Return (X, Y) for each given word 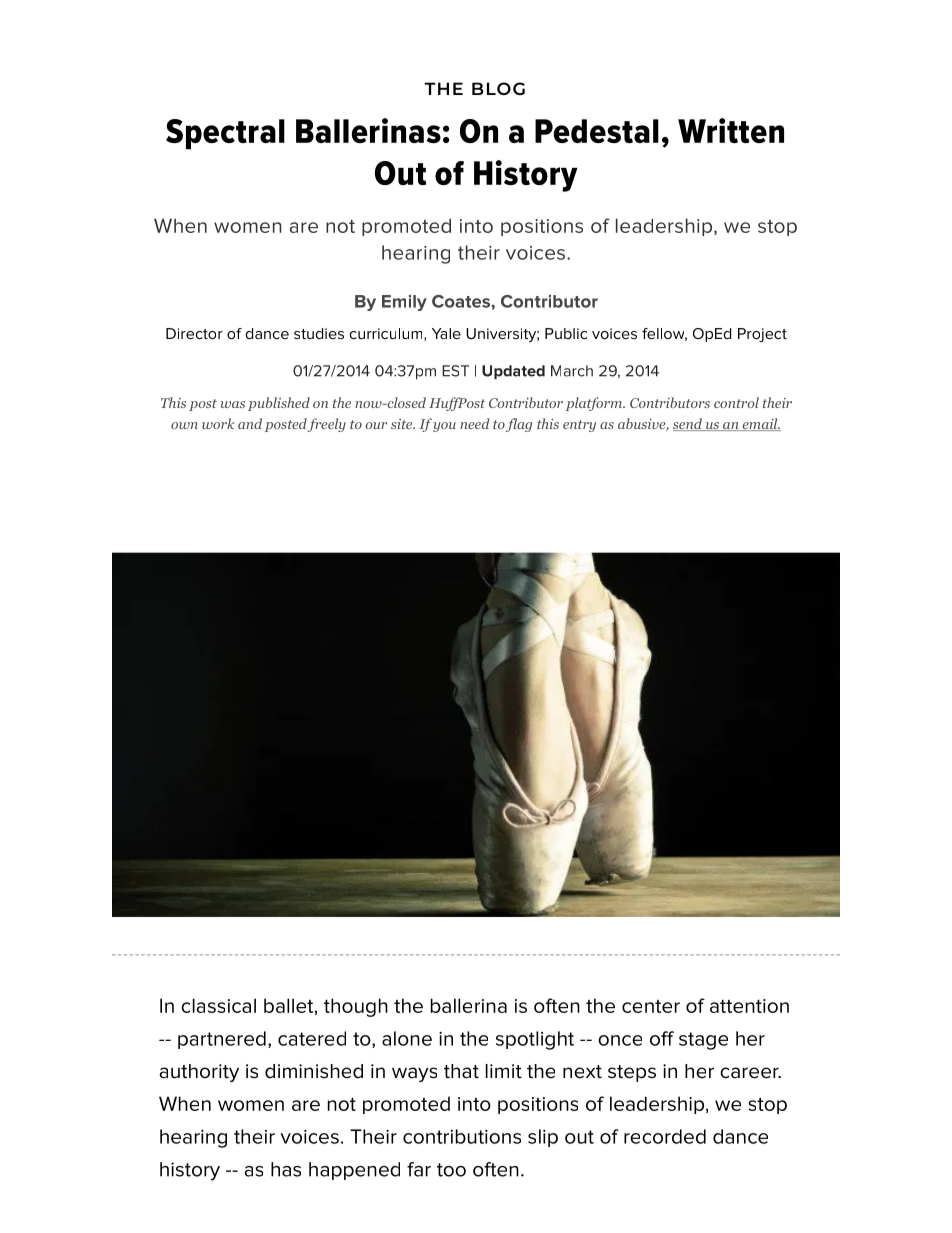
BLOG (498, 88)
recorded (665, 1136)
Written (731, 130)
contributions (462, 1136)
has (286, 1169)
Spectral (225, 134)
